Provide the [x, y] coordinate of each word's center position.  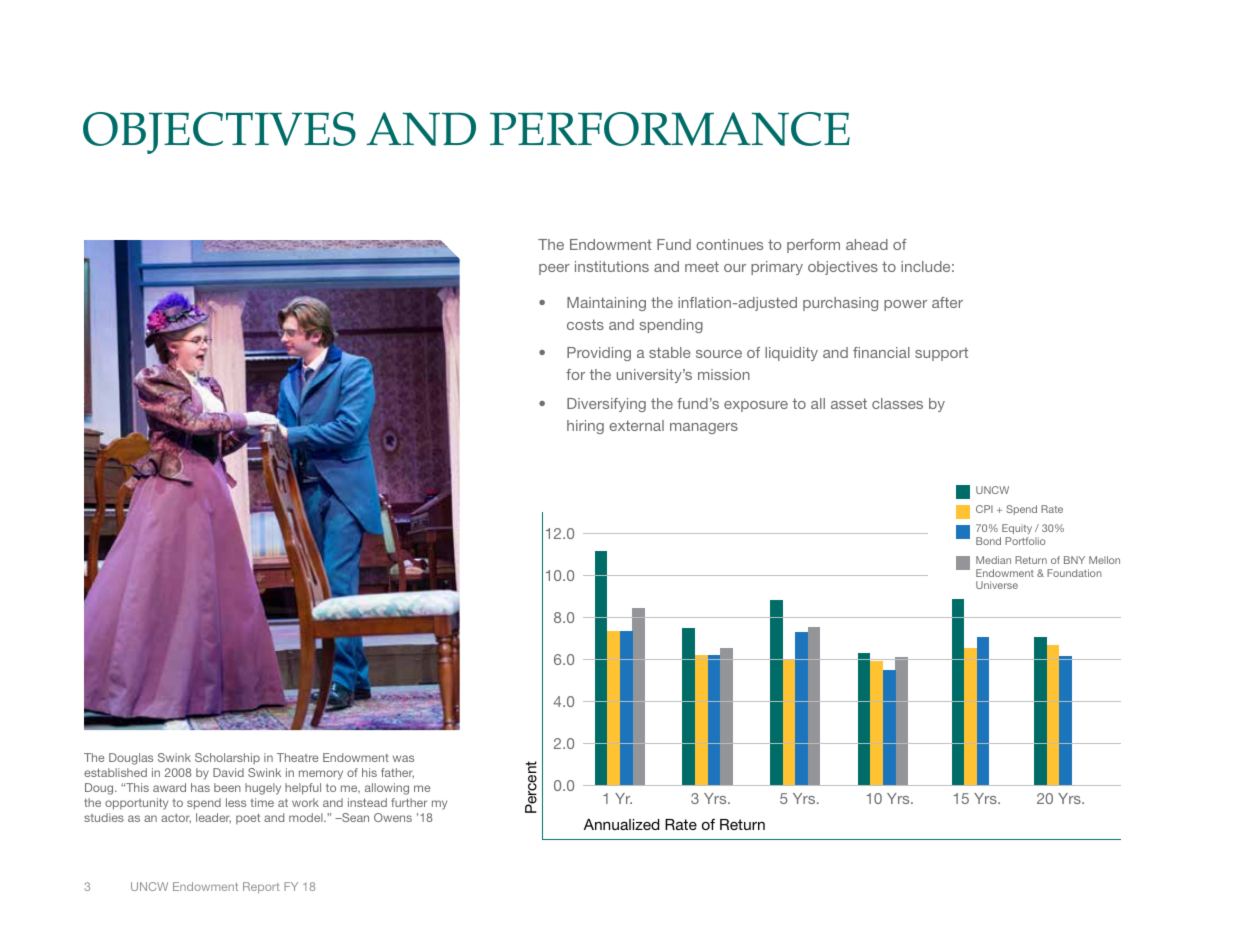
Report [261, 887]
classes [897, 403]
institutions [612, 266]
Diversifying [606, 405]
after [947, 302]
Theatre [297, 757]
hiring [585, 427]
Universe [997, 585]
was [403, 758]
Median [993, 560]
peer [554, 269]
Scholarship [227, 758]
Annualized [621, 824]
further [409, 802]
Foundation [1074, 573]
